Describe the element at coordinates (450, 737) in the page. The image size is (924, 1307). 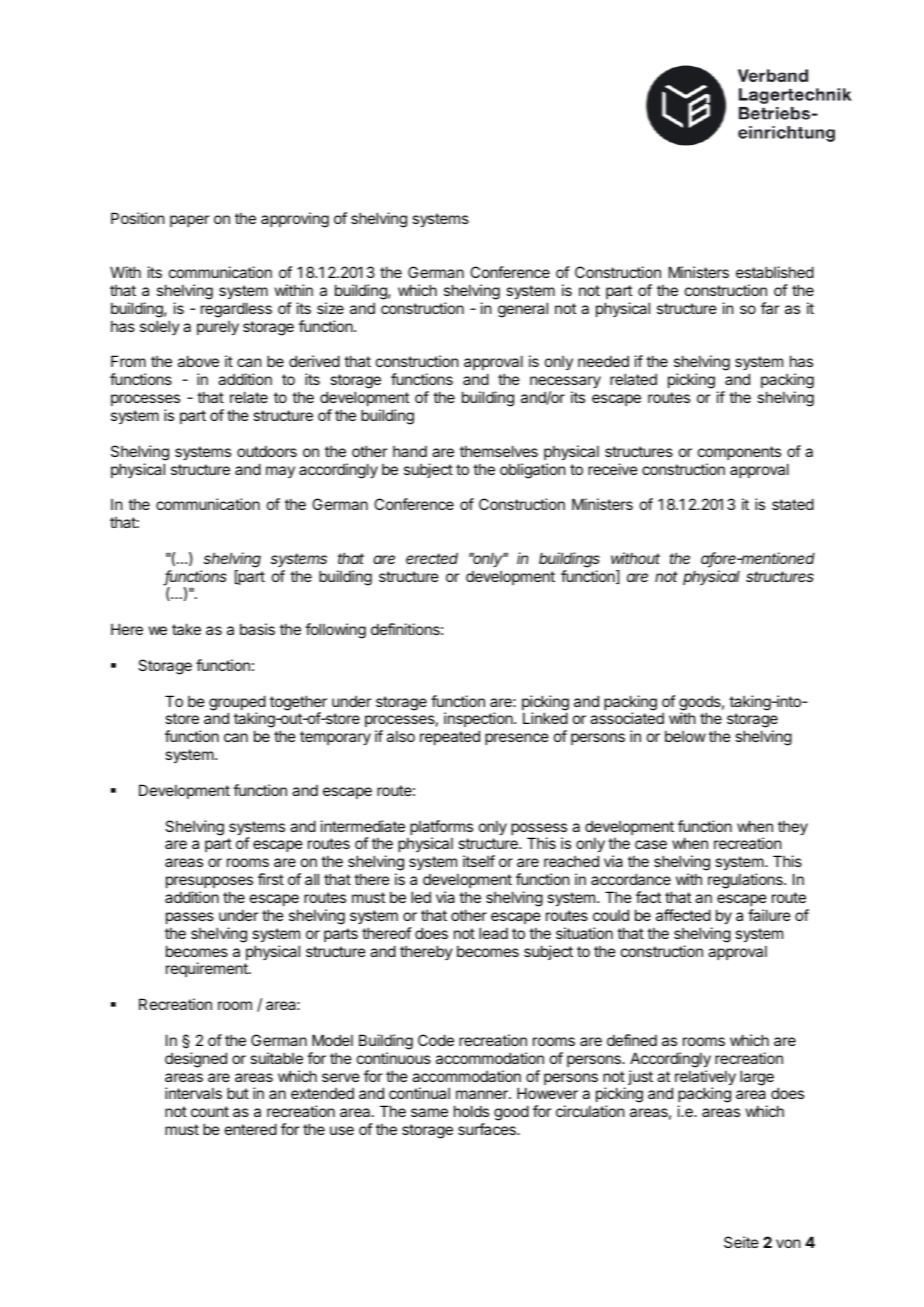
I see `repeated` at that location.
